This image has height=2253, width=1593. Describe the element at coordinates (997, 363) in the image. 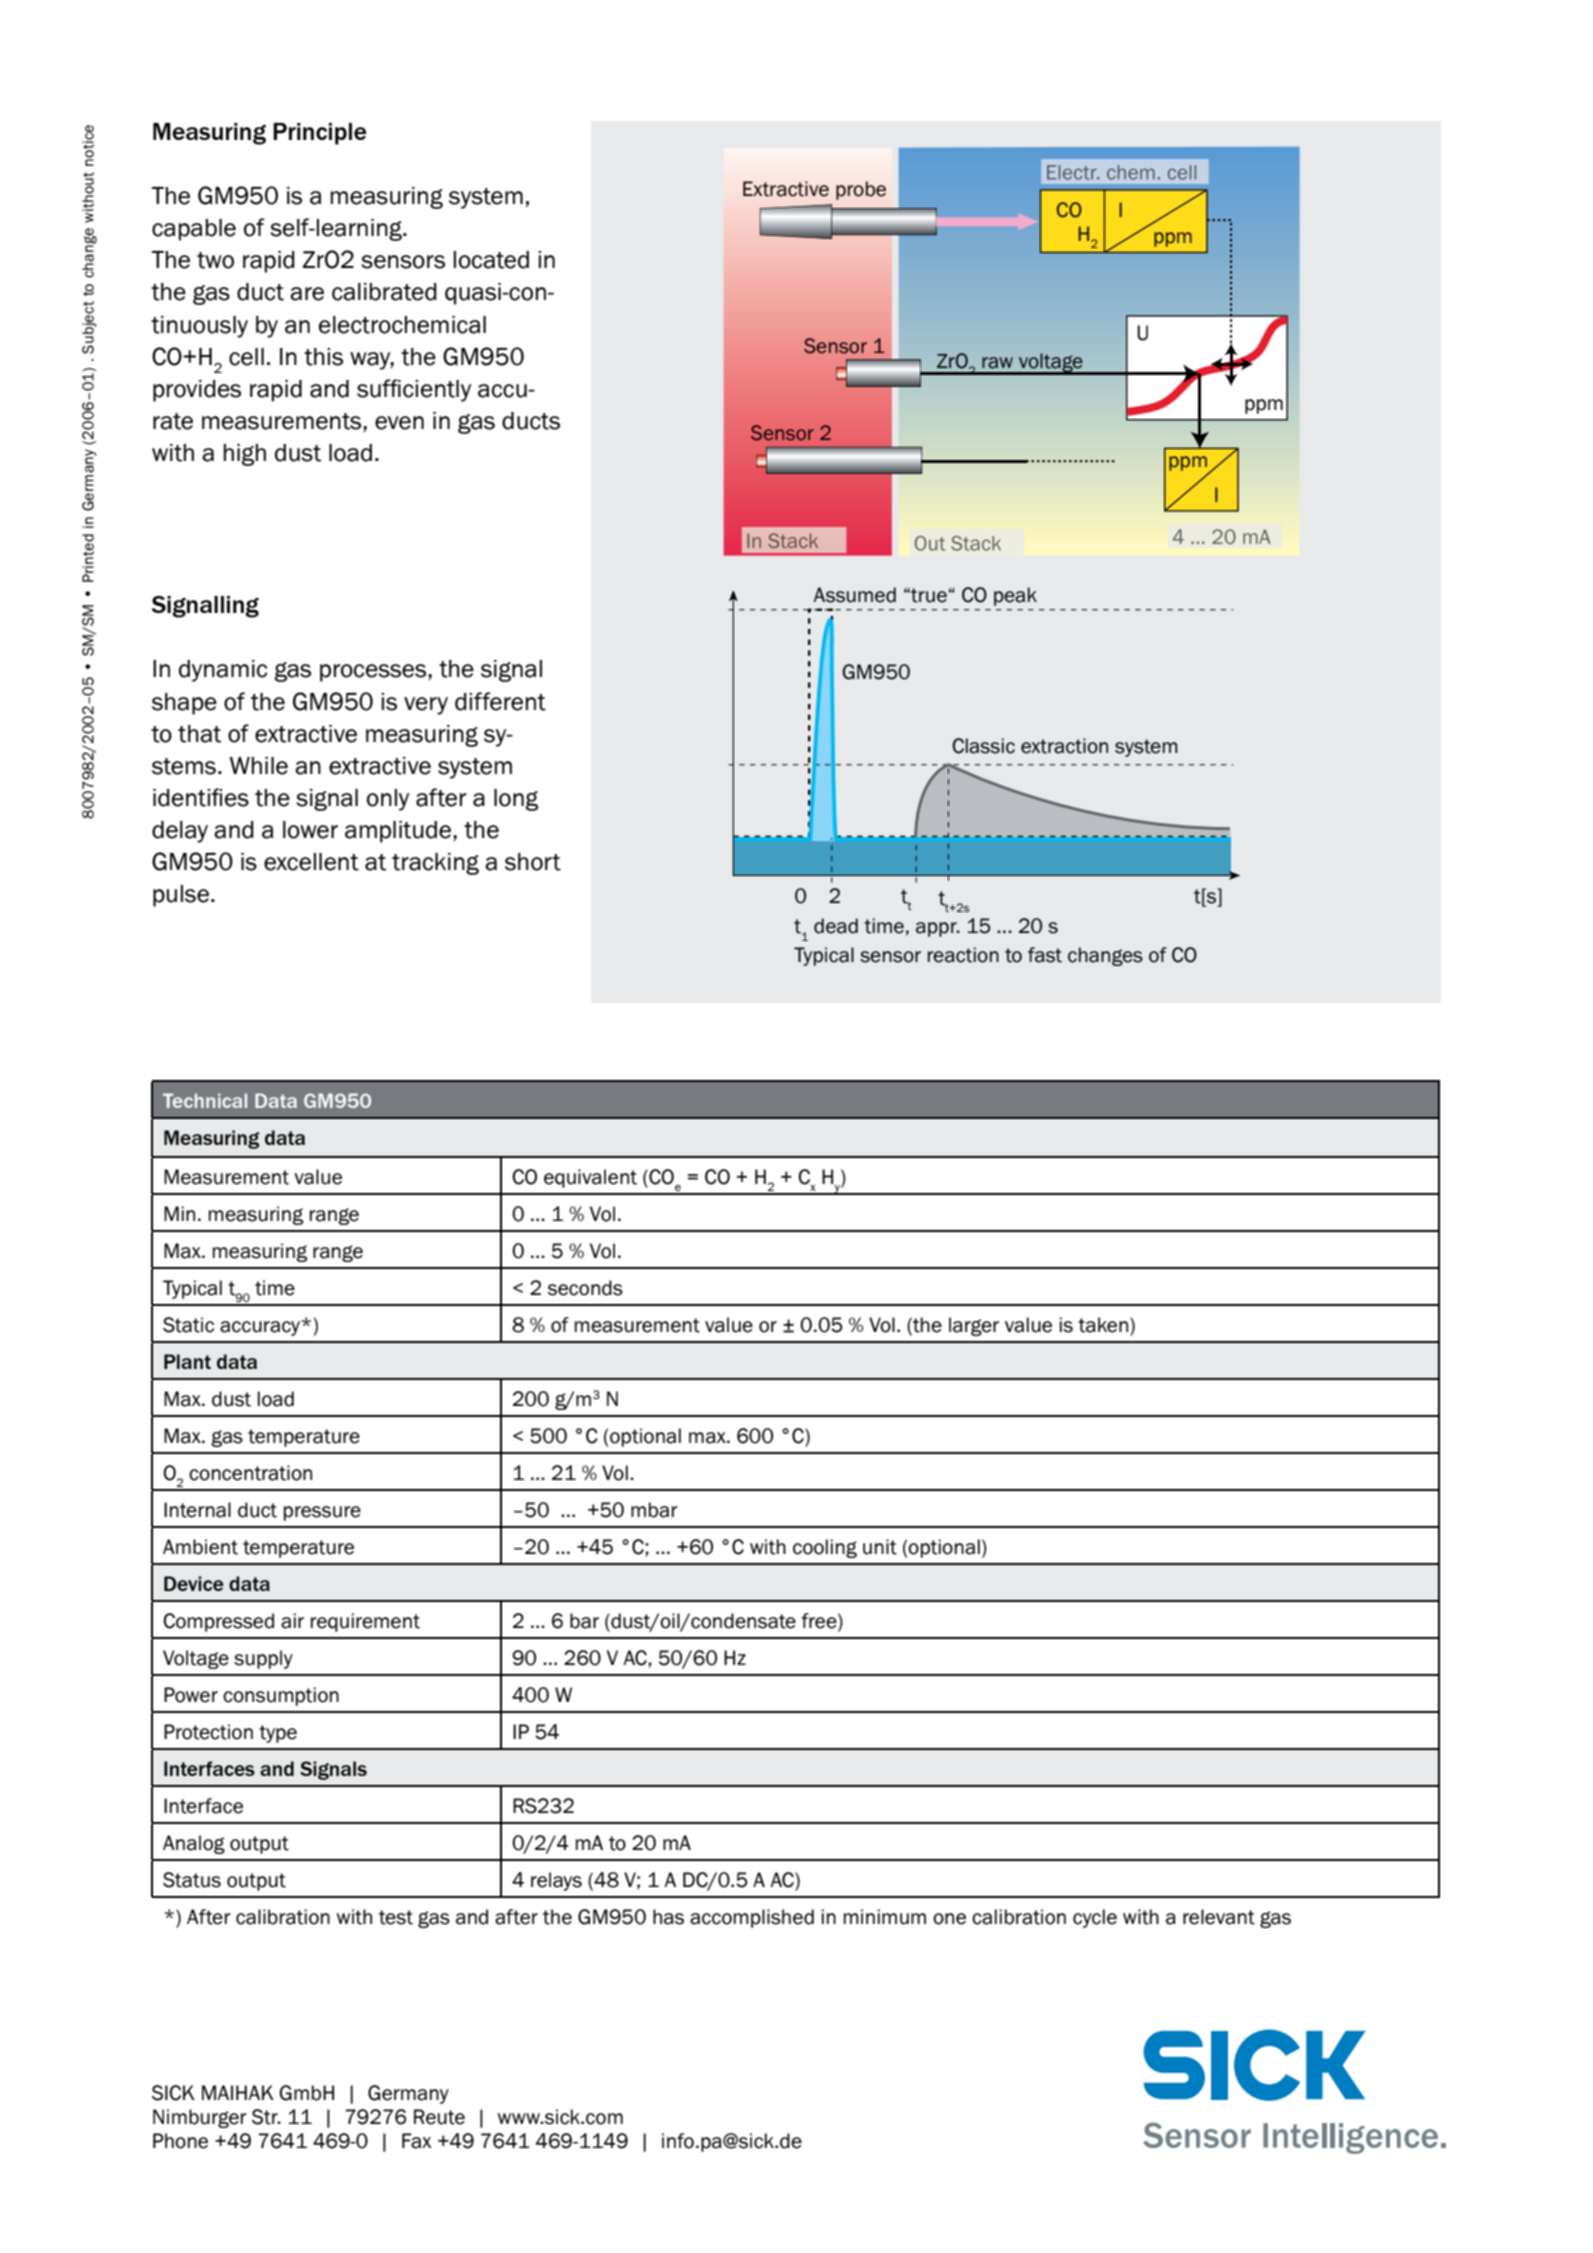

I see `raw` at that location.
